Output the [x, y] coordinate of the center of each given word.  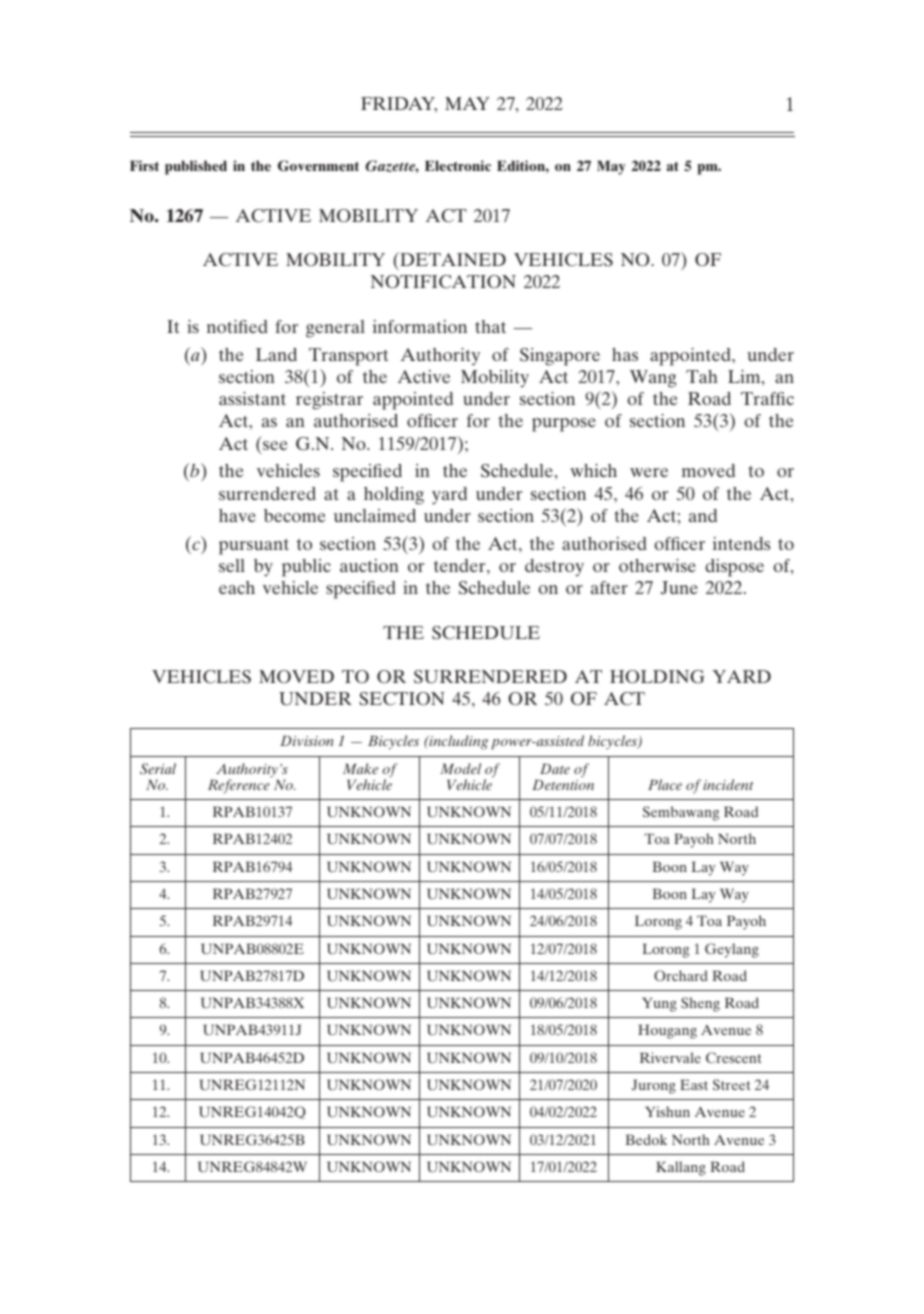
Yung [659, 1004]
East [694, 1084]
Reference [240, 785]
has [625, 354]
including [457, 742]
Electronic [458, 165]
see [275, 445]
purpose [564, 425]
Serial [158, 768]
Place [665, 784]
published [196, 167]
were [649, 472]
